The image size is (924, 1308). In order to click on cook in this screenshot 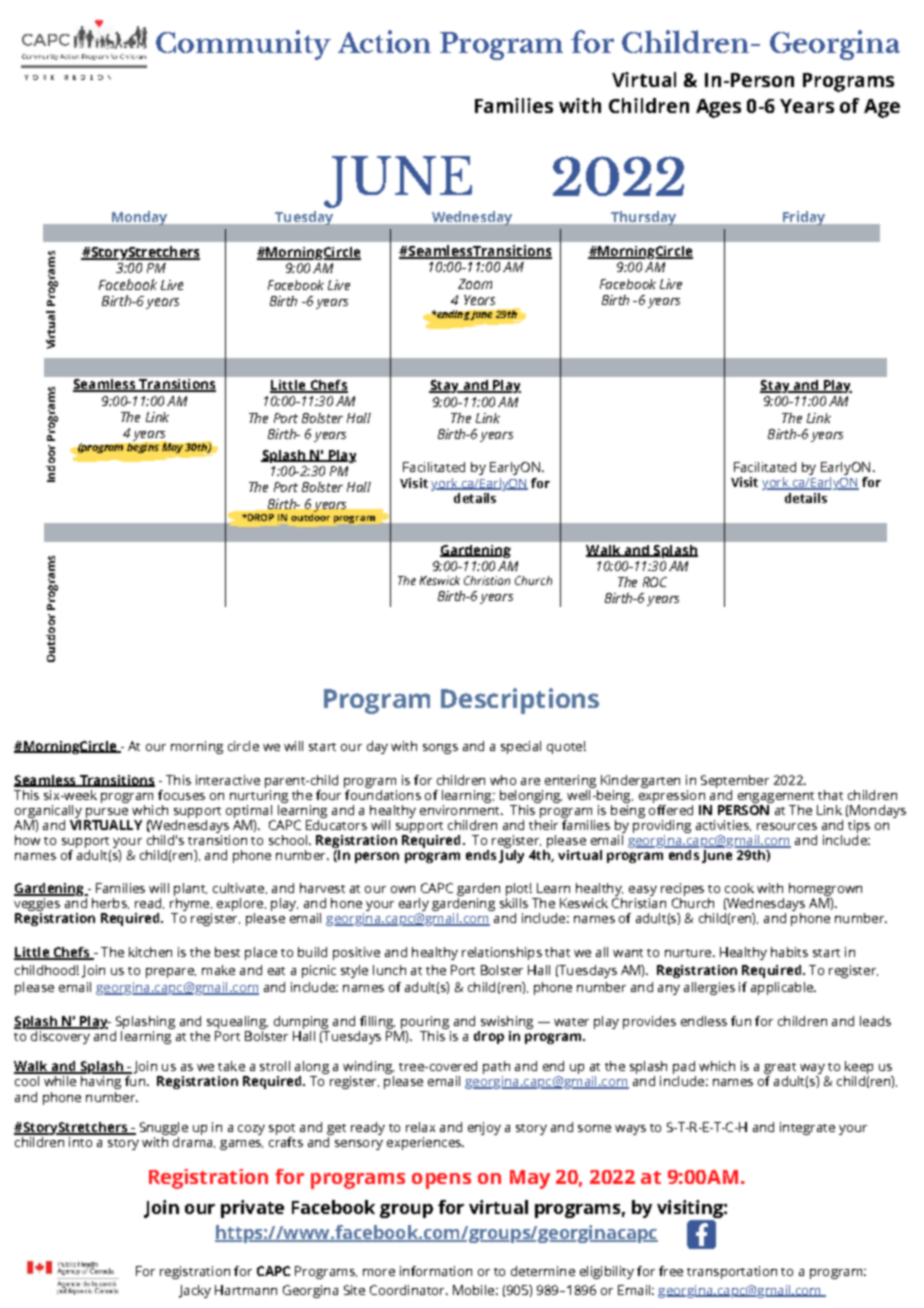, I will do `click(739, 888)`.
